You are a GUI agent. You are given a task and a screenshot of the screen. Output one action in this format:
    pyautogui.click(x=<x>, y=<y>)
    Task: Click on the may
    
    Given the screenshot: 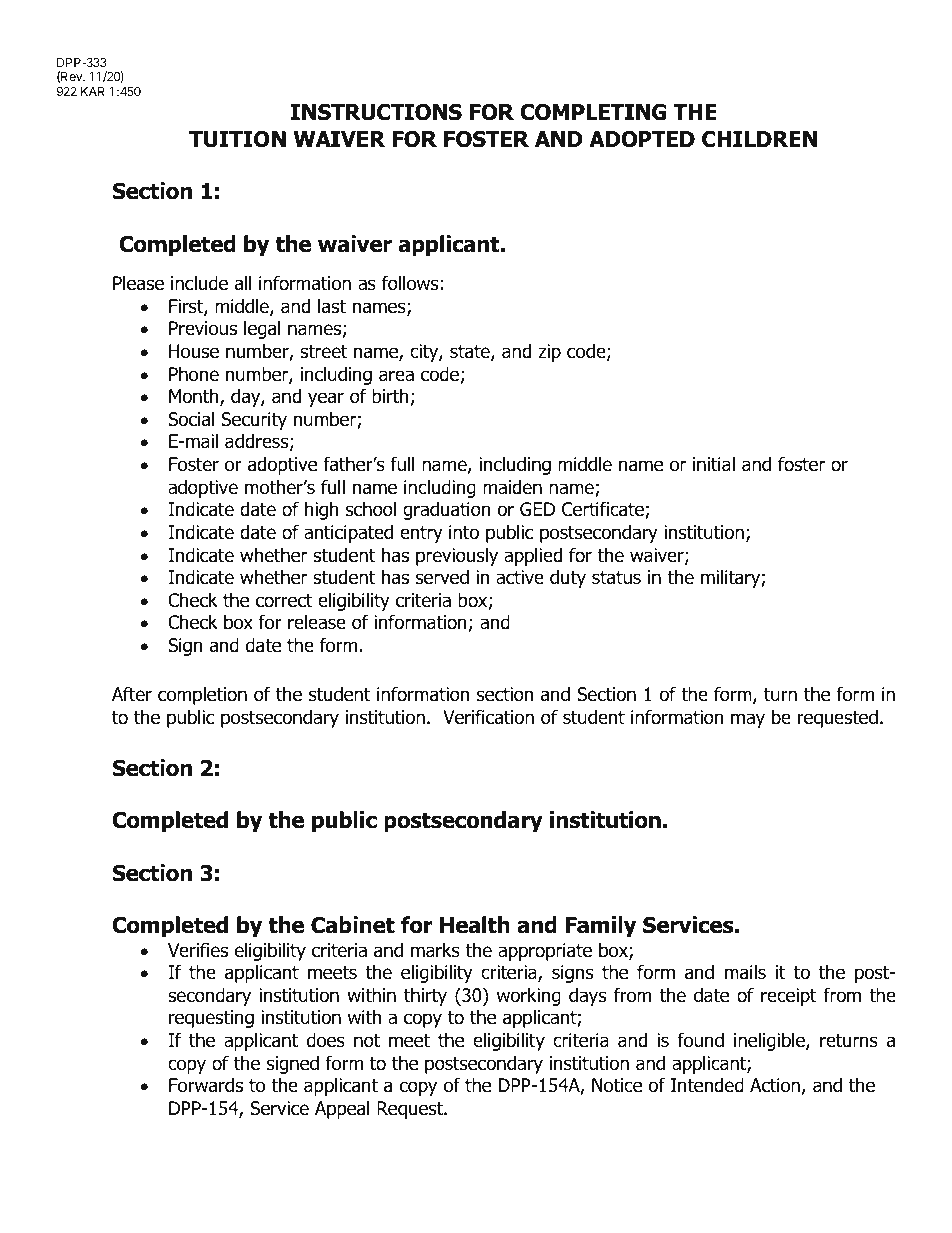 What is the action you would take?
    pyautogui.click(x=748, y=720)
